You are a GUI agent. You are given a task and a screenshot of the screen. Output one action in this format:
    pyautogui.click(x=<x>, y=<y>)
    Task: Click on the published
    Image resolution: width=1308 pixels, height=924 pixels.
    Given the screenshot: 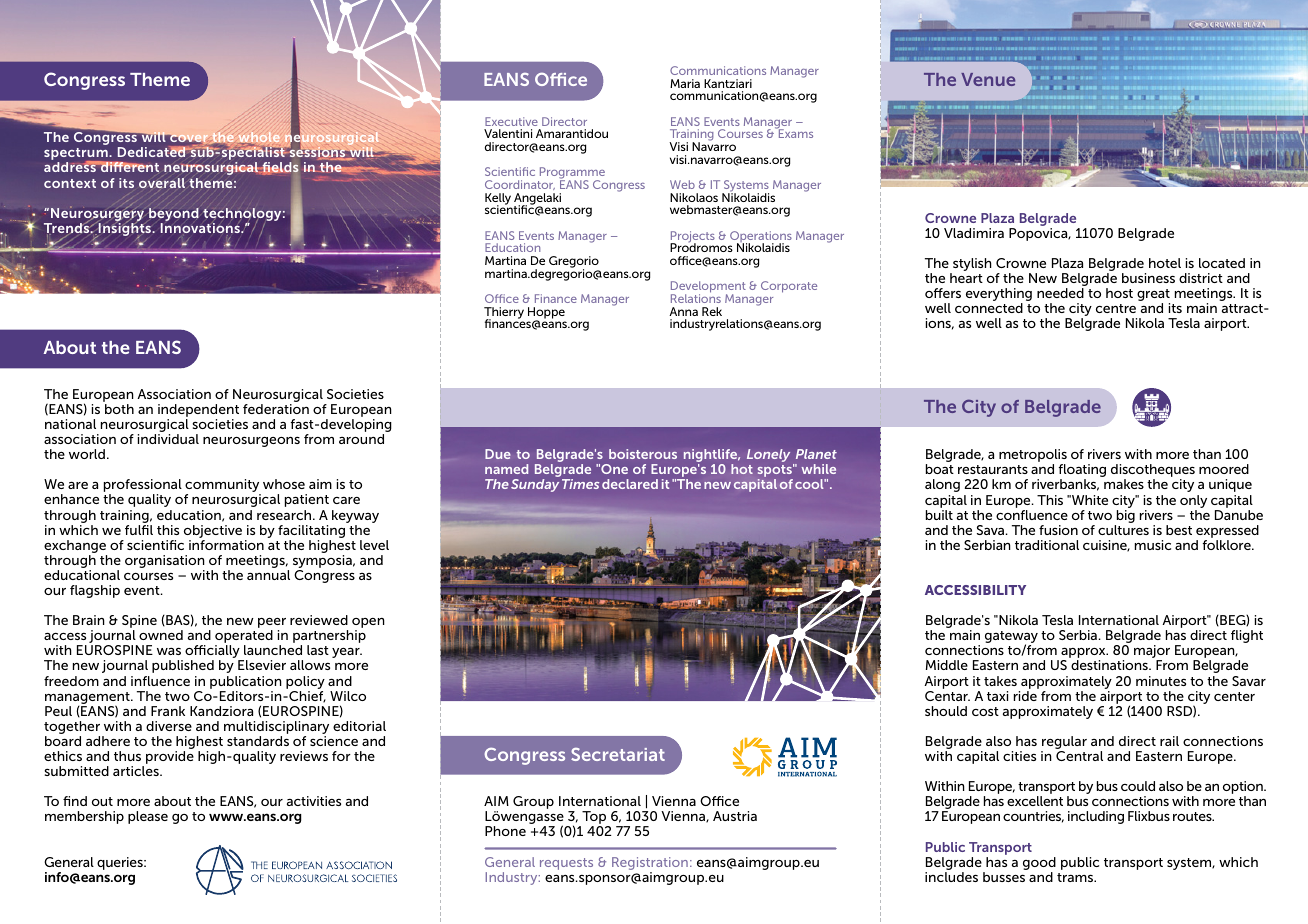 What is the action you would take?
    pyautogui.click(x=183, y=666)
